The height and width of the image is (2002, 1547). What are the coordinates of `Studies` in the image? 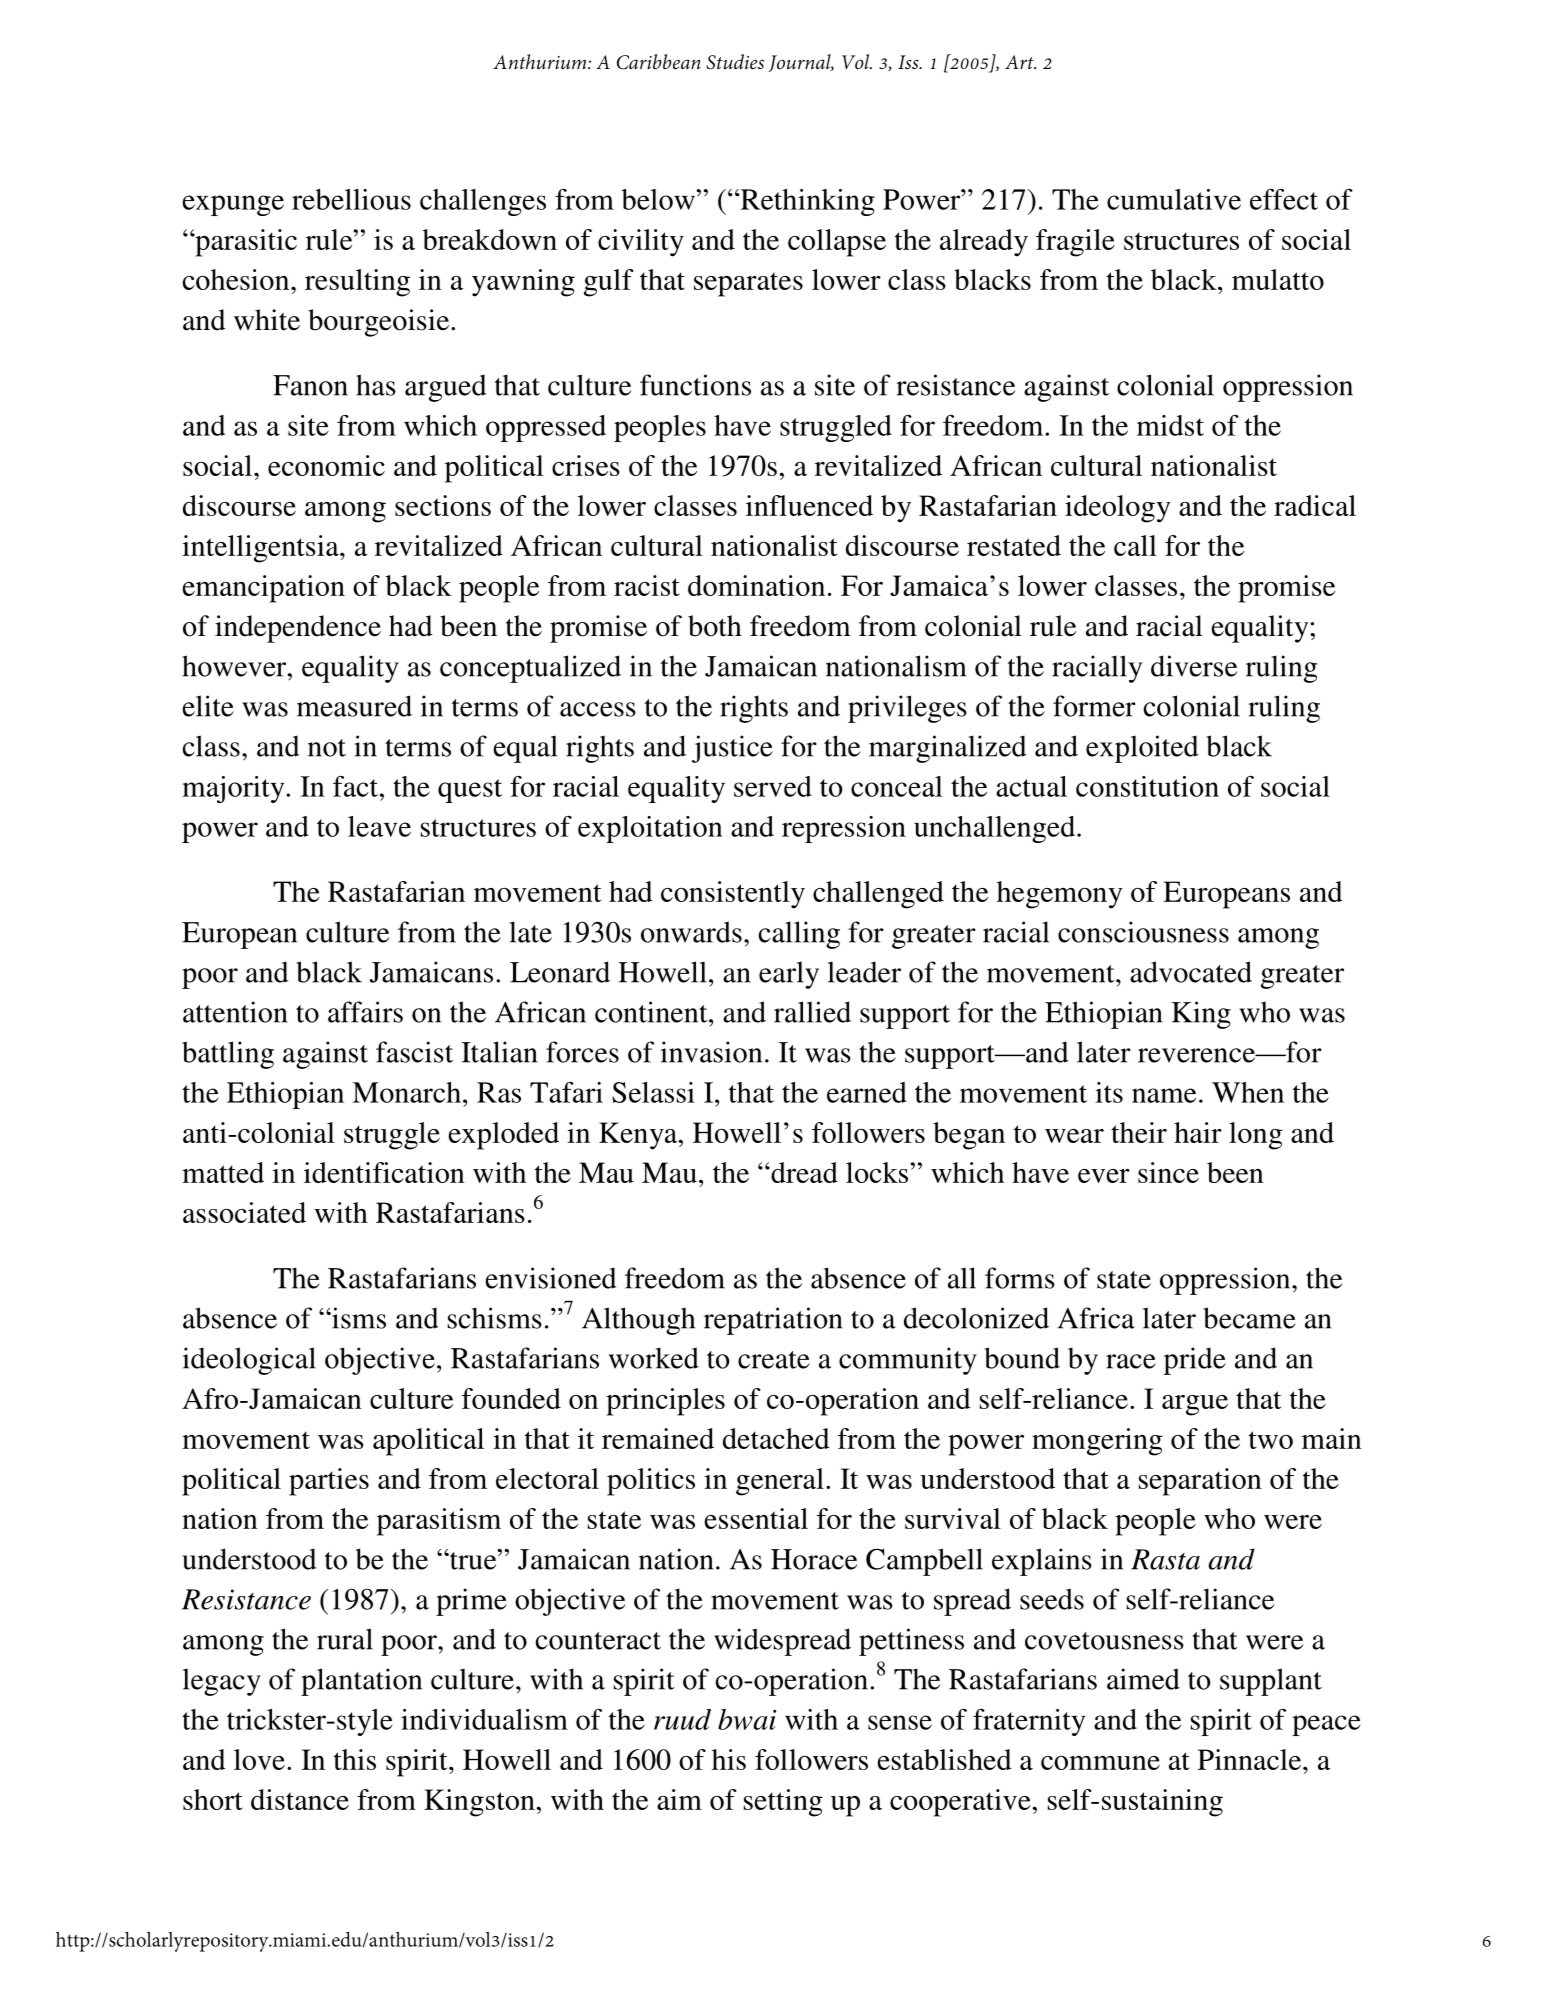 It's located at (735, 62).
